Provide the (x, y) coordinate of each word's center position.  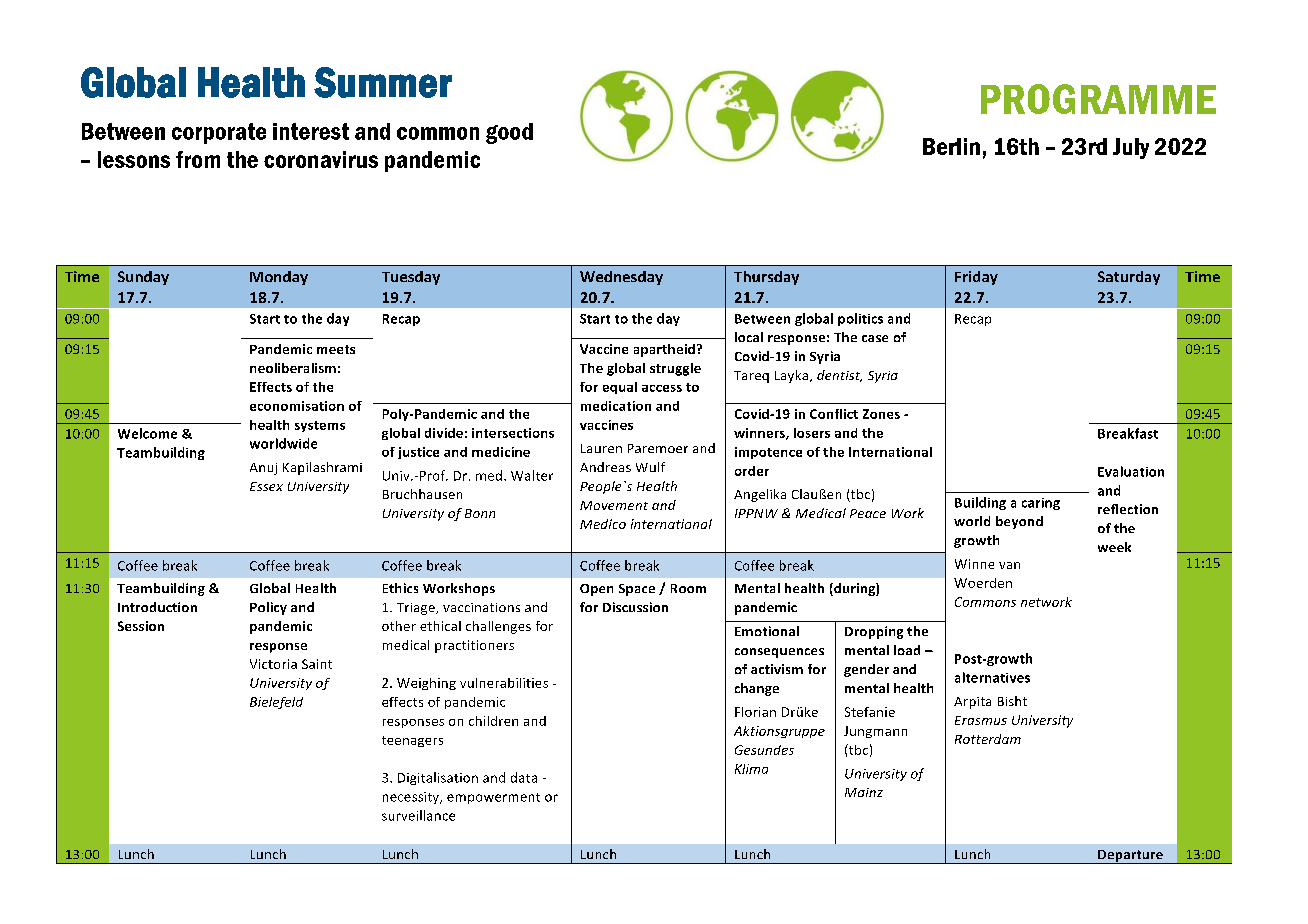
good (509, 133)
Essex (266, 486)
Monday (279, 278)
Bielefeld (276, 703)
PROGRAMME (1098, 99)
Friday (976, 278)
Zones (881, 414)
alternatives (992, 677)
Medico (603, 524)
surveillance (418, 815)
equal (620, 388)
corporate (219, 133)
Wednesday (621, 278)
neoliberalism (293, 368)
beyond (1019, 522)
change (757, 689)
